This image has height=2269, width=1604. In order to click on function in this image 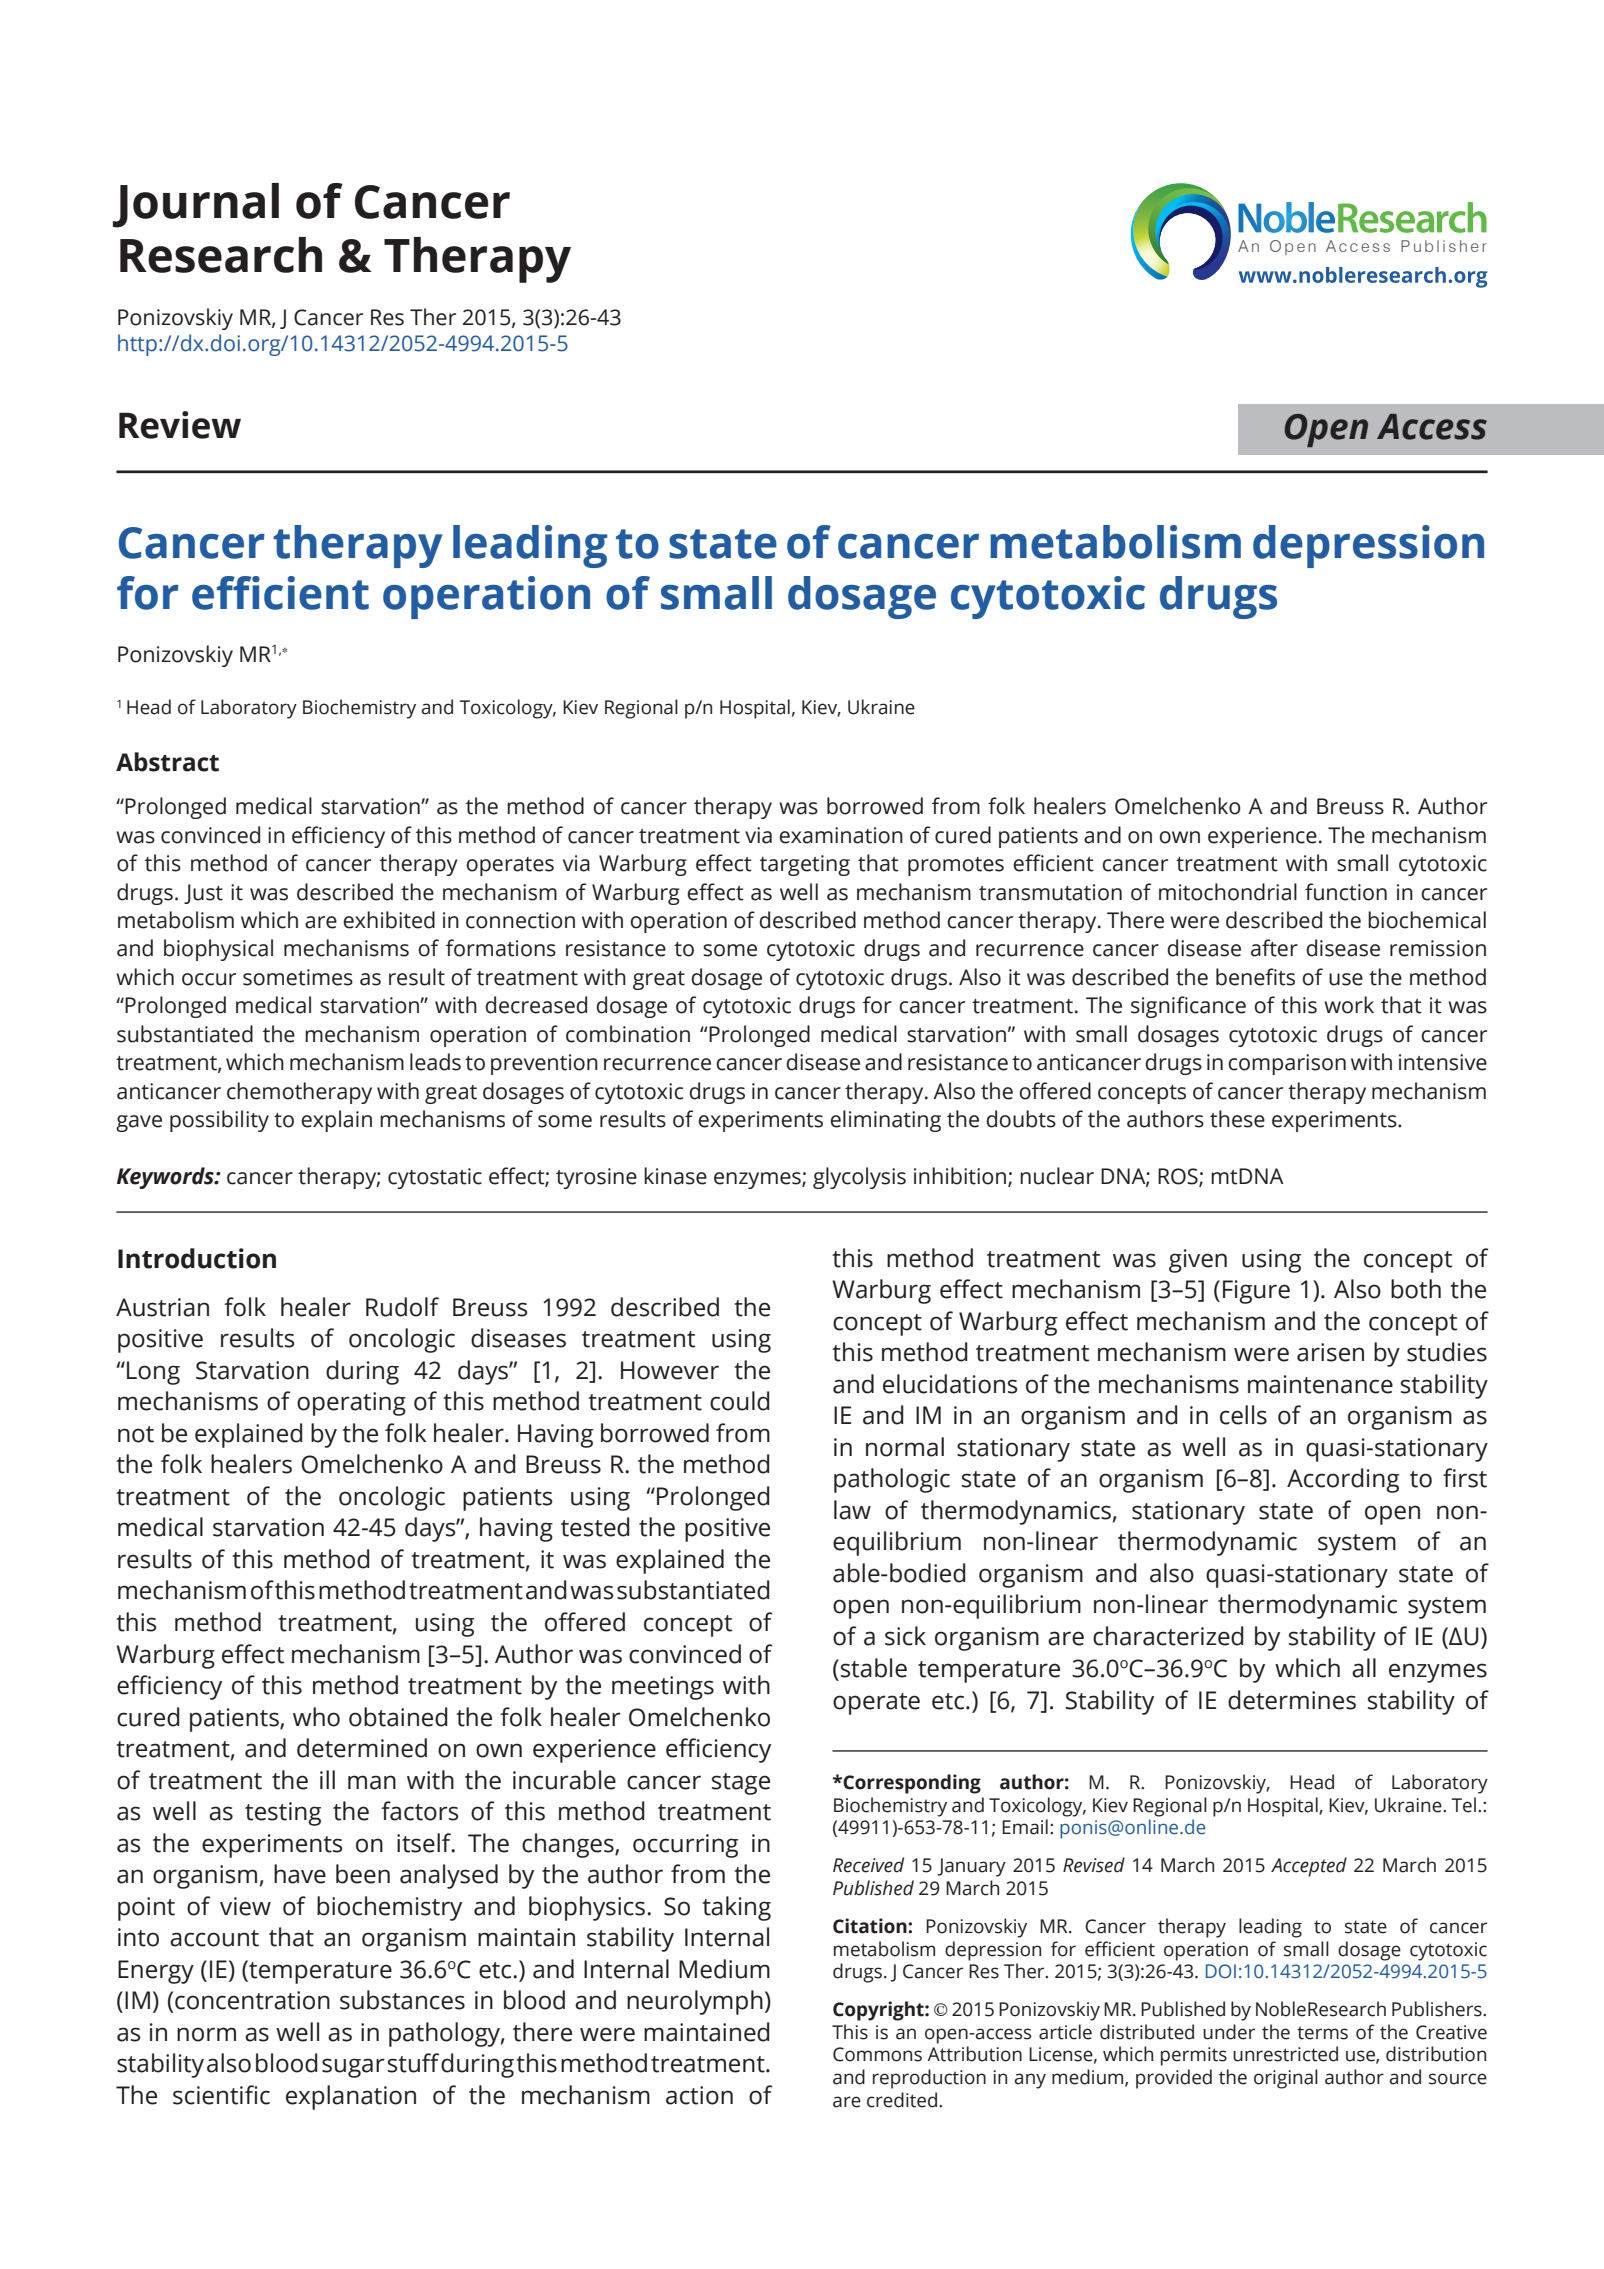, I will do `click(1346, 892)`.
